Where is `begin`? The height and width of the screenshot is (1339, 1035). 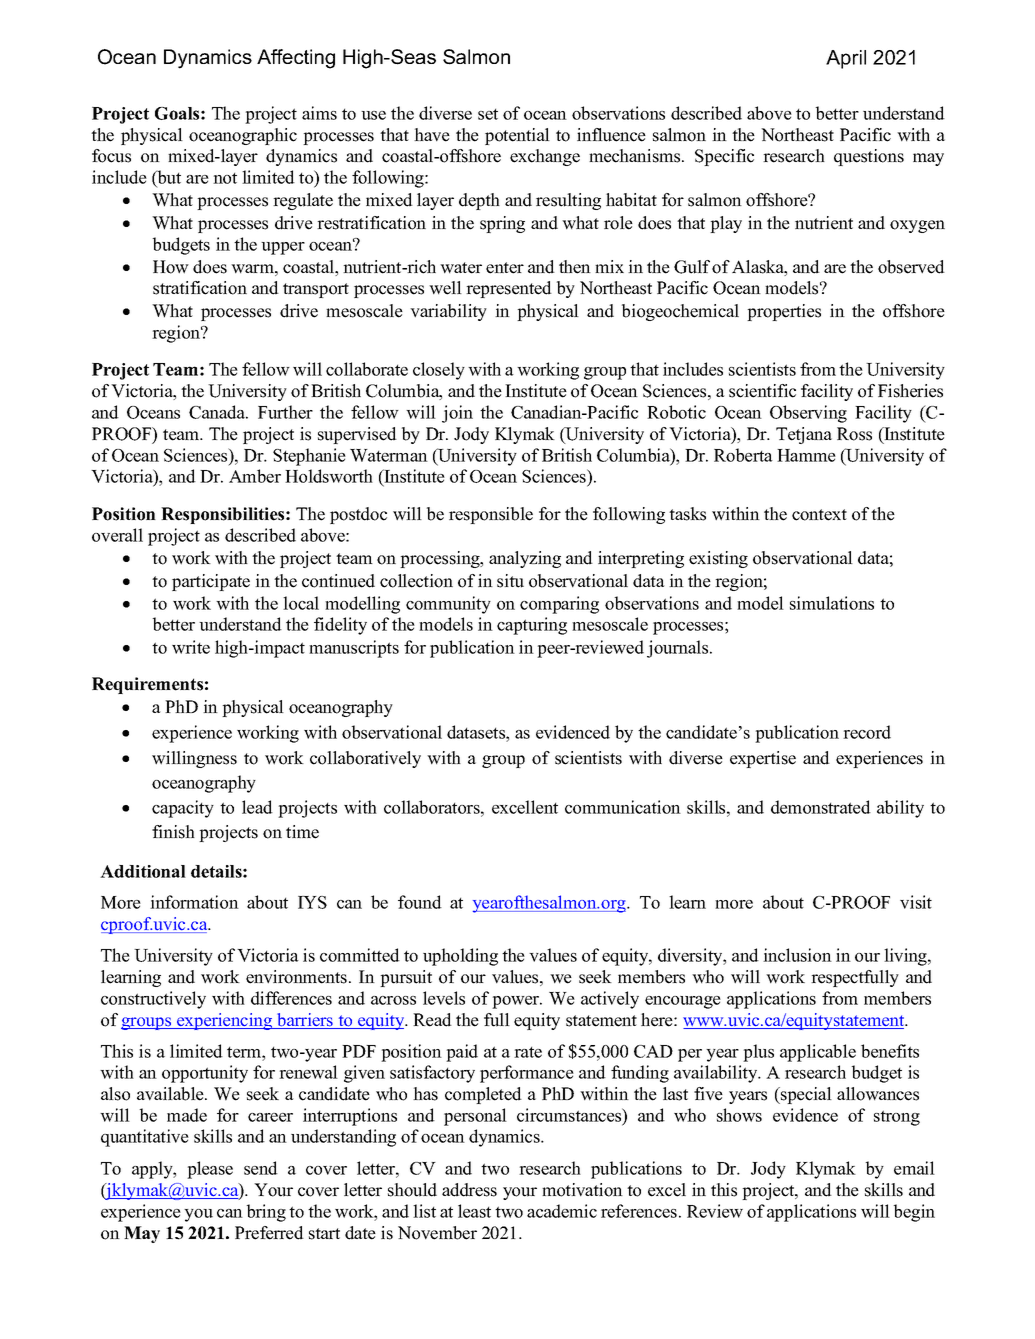
begin is located at coordinates (914, 1213).
